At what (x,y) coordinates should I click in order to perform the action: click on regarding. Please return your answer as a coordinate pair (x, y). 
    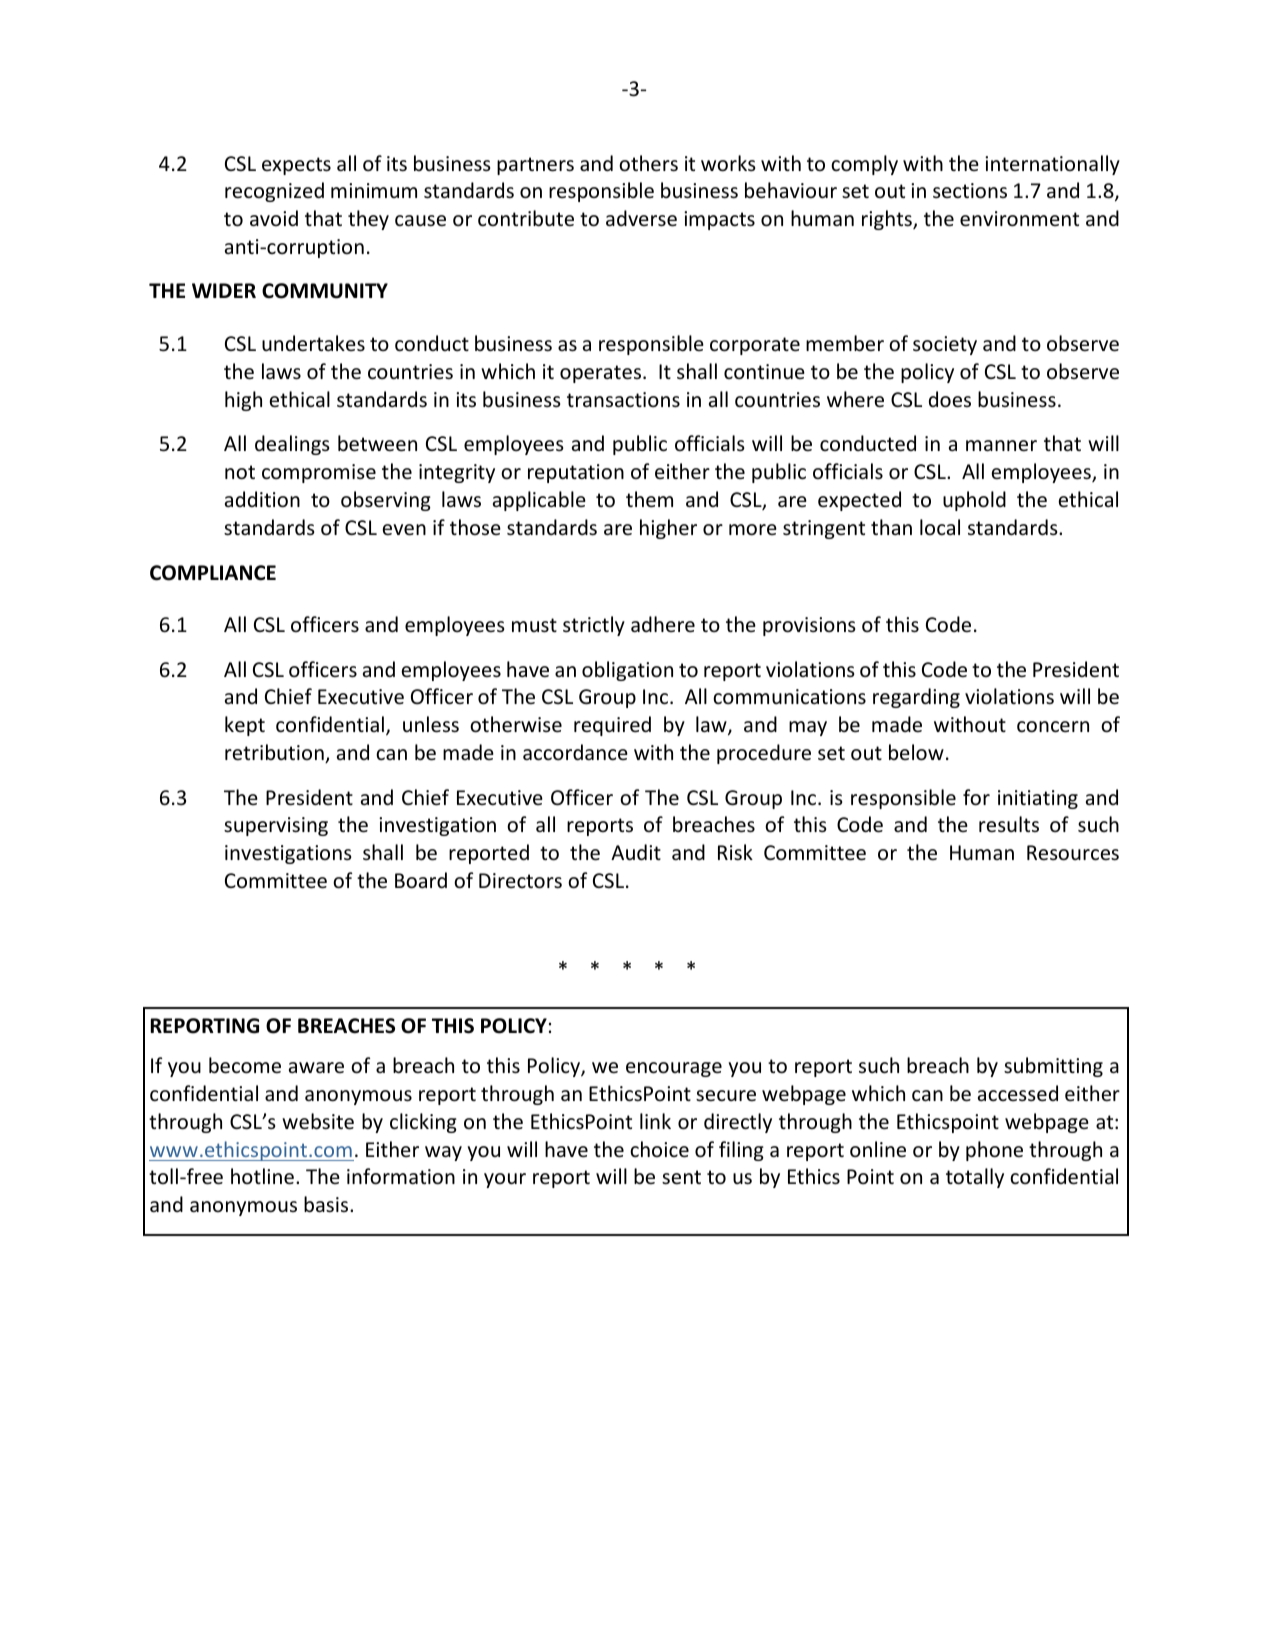
    Looking at the image, I should click on (916, 698).
